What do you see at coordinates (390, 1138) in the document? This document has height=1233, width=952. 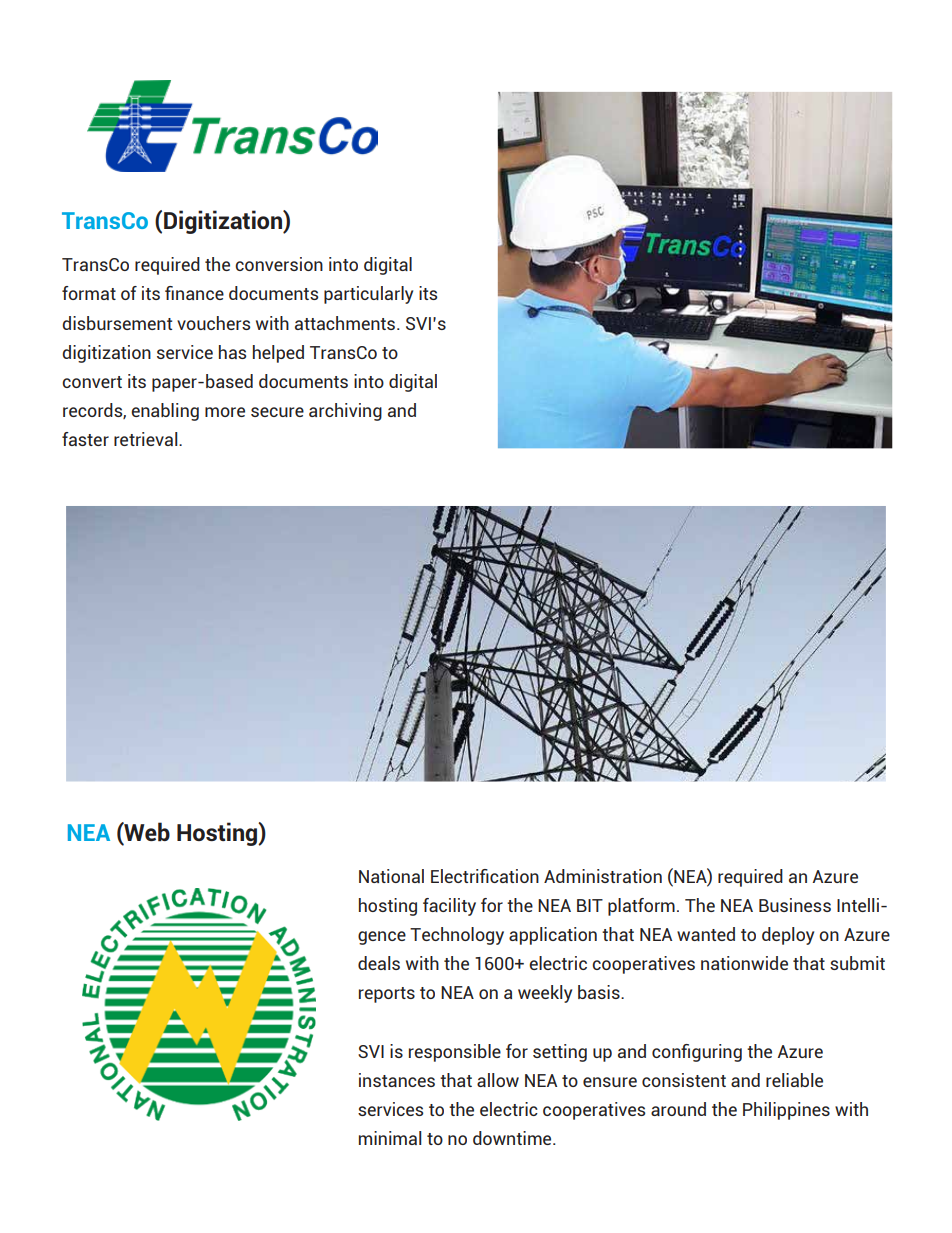 I see `minimal` at bounding box center [390, 1138].
